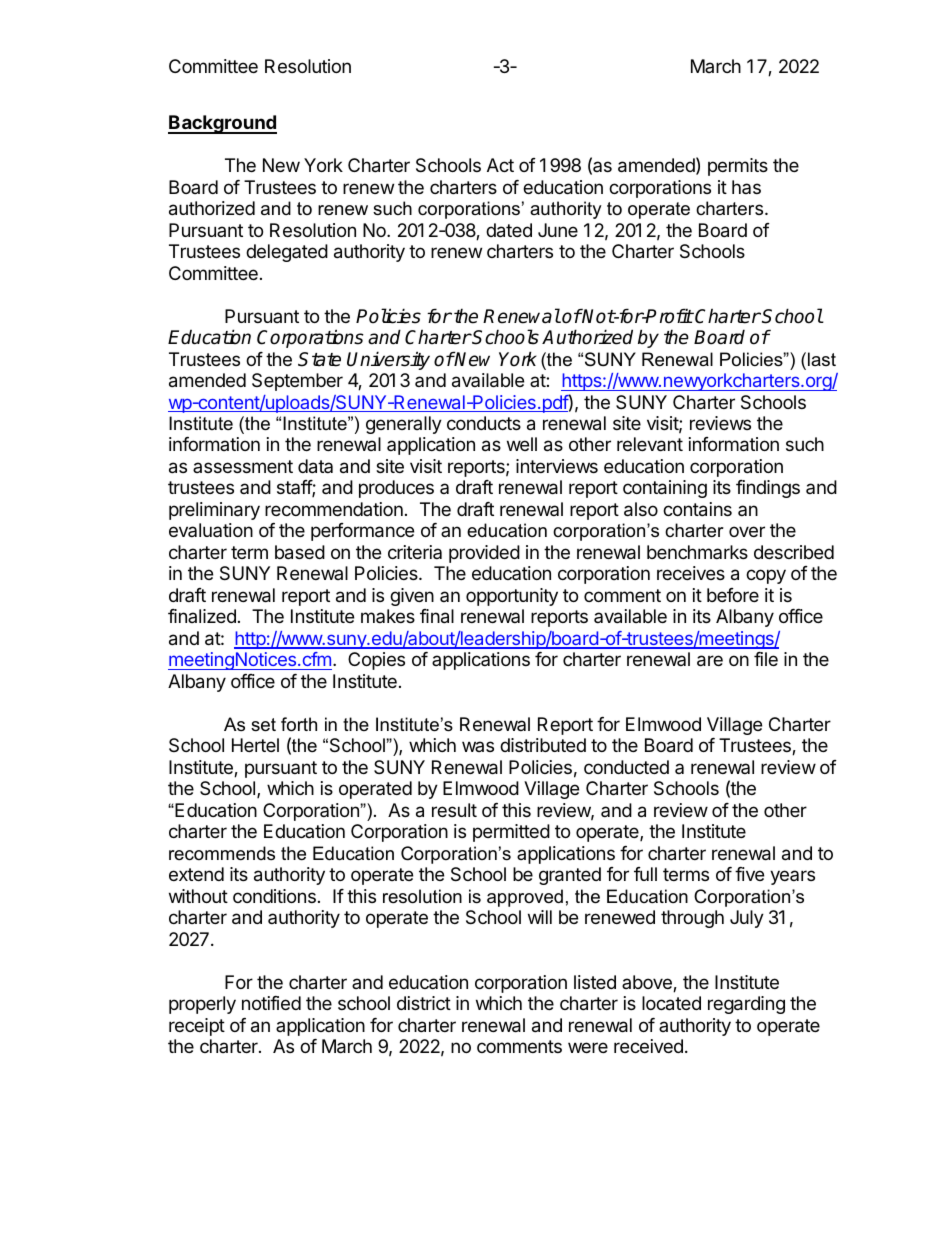 Image resolution: width=952 pixels, height=1233 pixels. I want to click on opportunity, so click(512, 597).
